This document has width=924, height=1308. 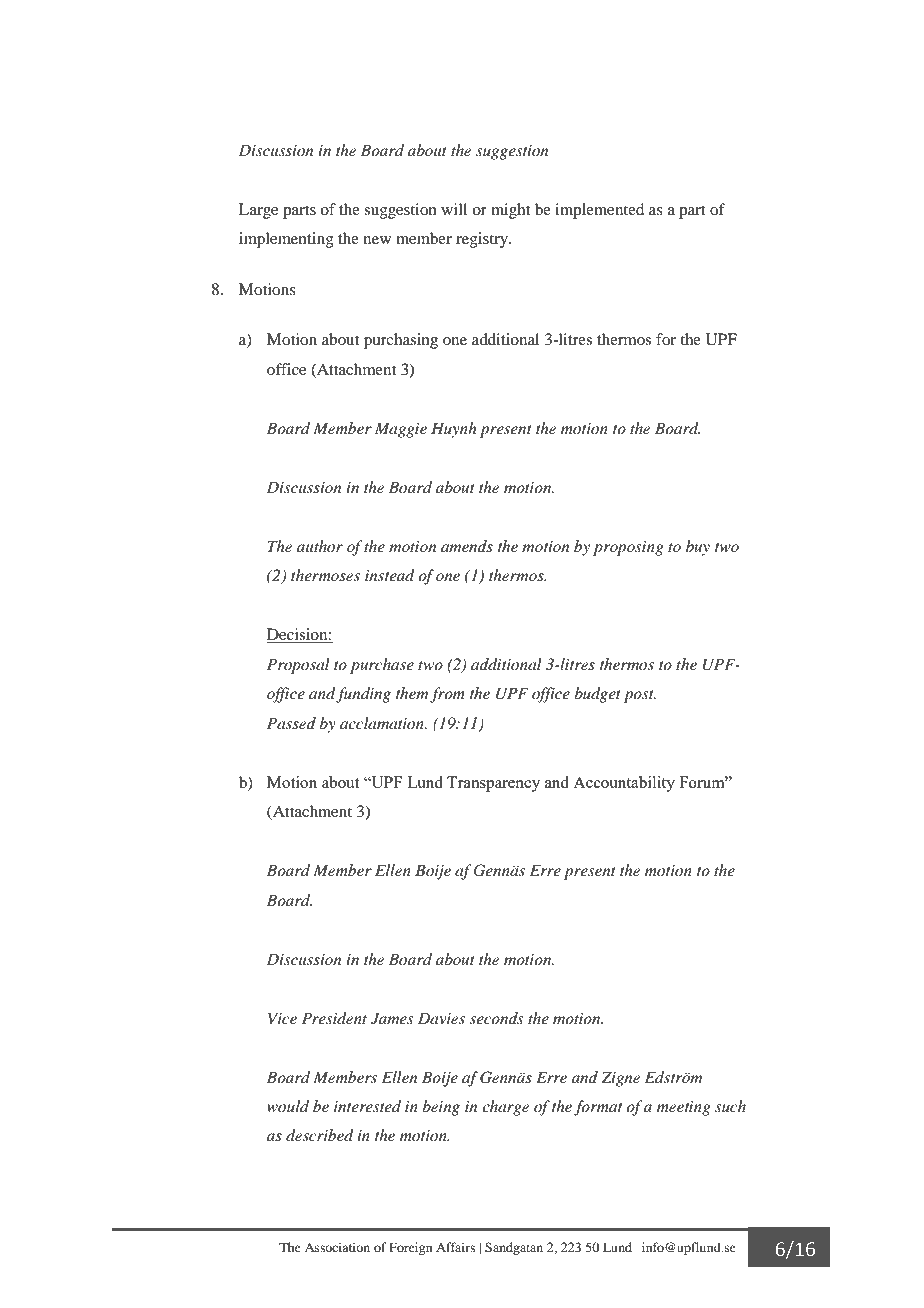 What do you see at coordinates (286, 240) in the document?
I see `implementing` at bounding box center [286, 240].
